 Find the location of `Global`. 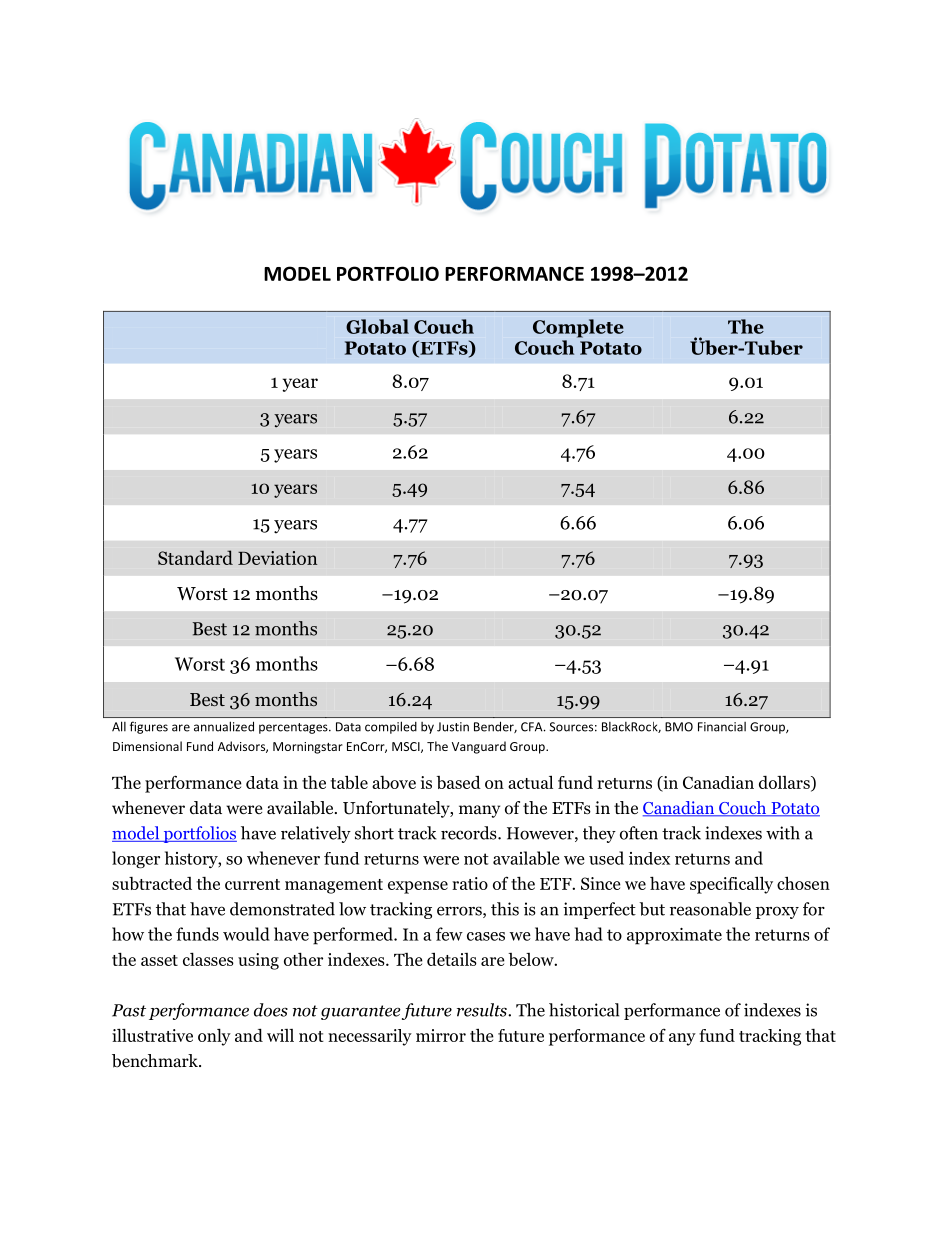

Global is located at coordinates (377, 326).
